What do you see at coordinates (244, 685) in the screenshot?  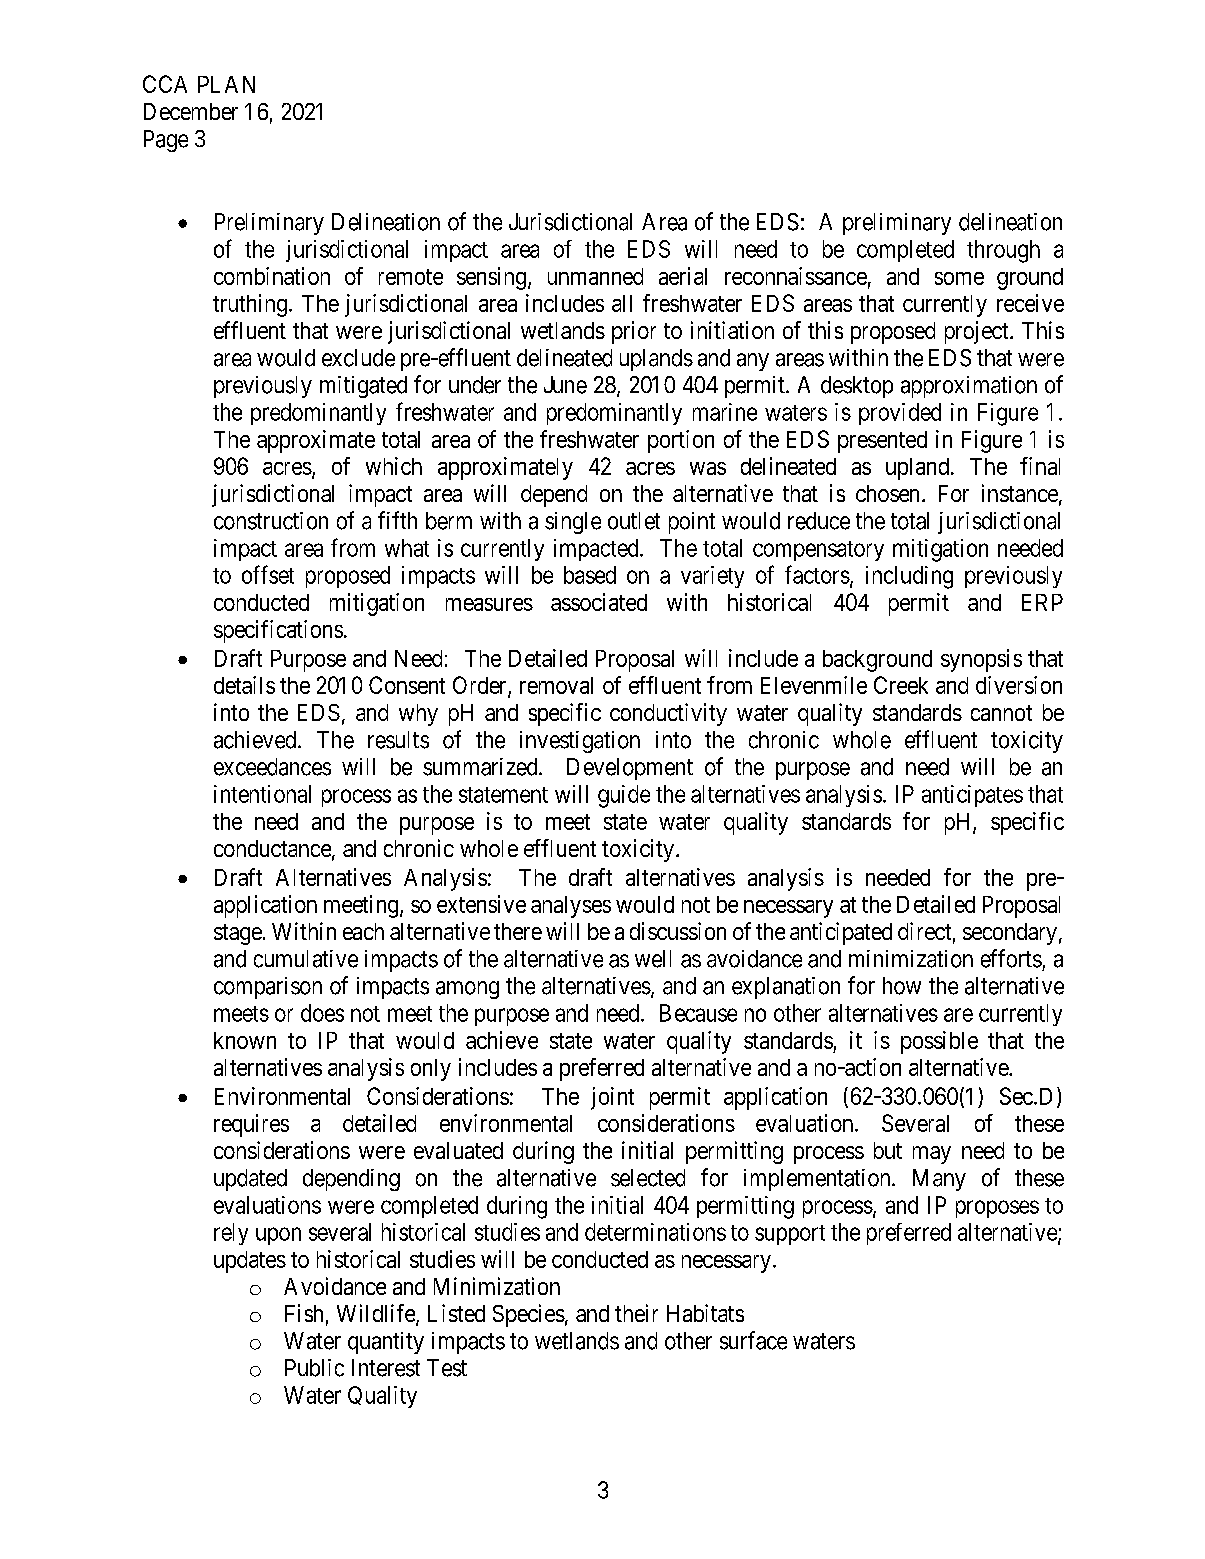 I see `details` at bounding box center [244, 685].
